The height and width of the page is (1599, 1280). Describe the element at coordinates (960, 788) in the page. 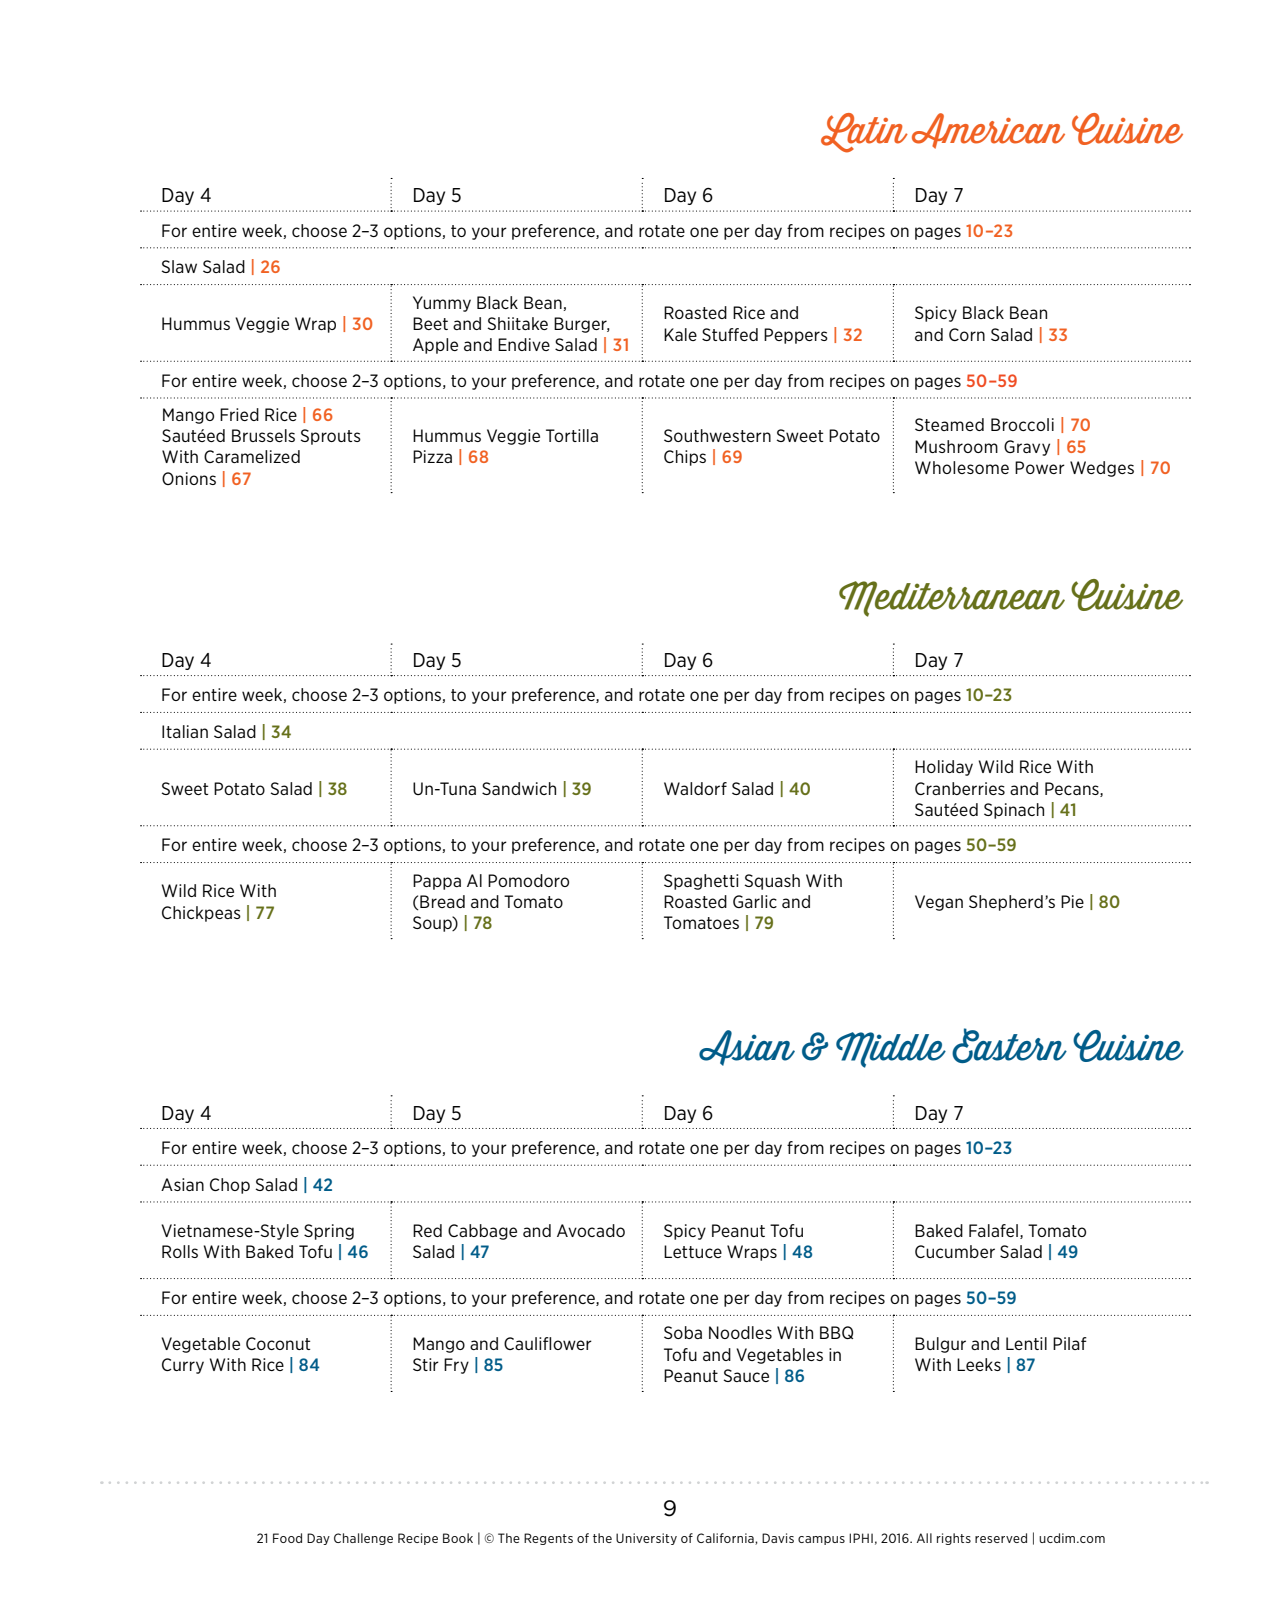

I see `Cranberries` at that location.
